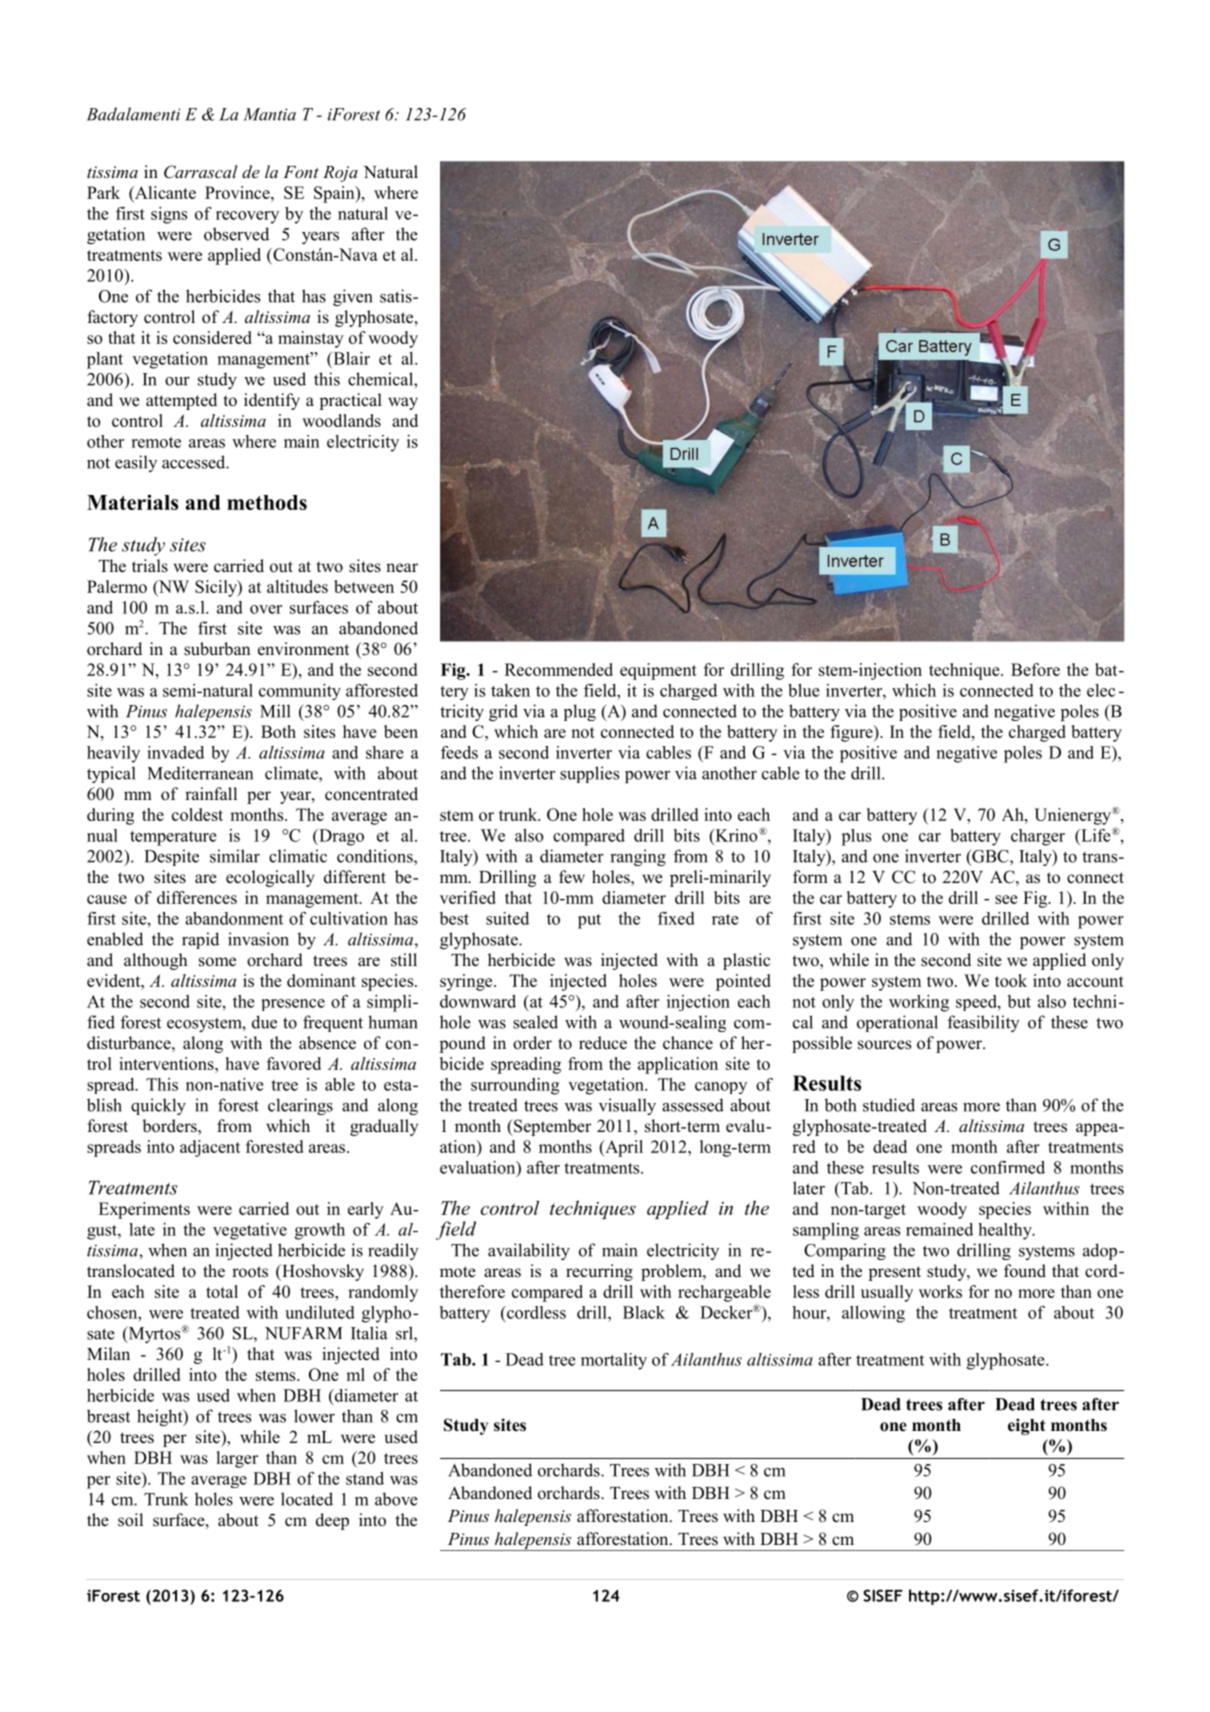 Image resolution: width=1210 pixels, height=1712 pixels. I want to click on Spain, so click(335, 194).
